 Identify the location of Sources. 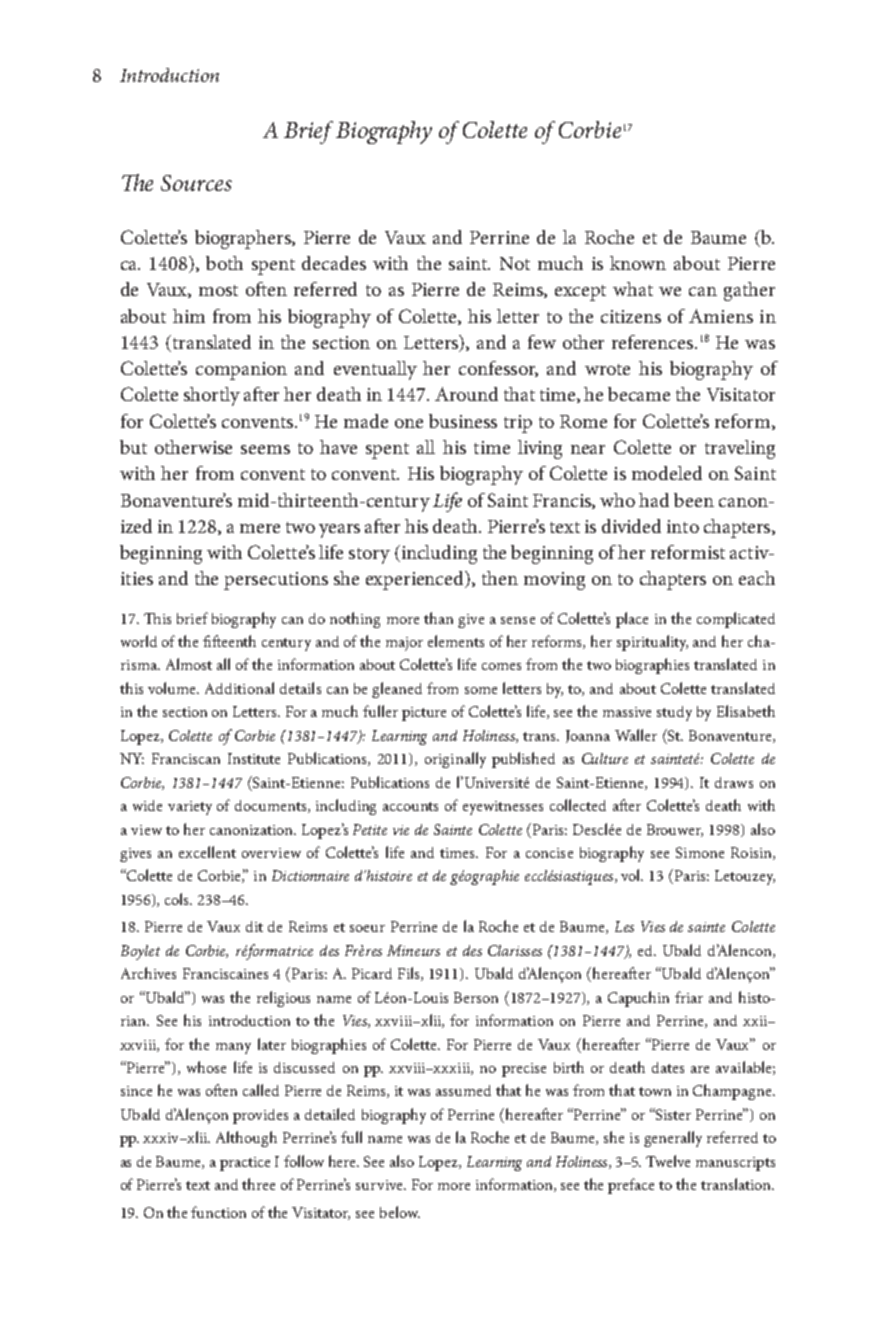
(196, 183).
